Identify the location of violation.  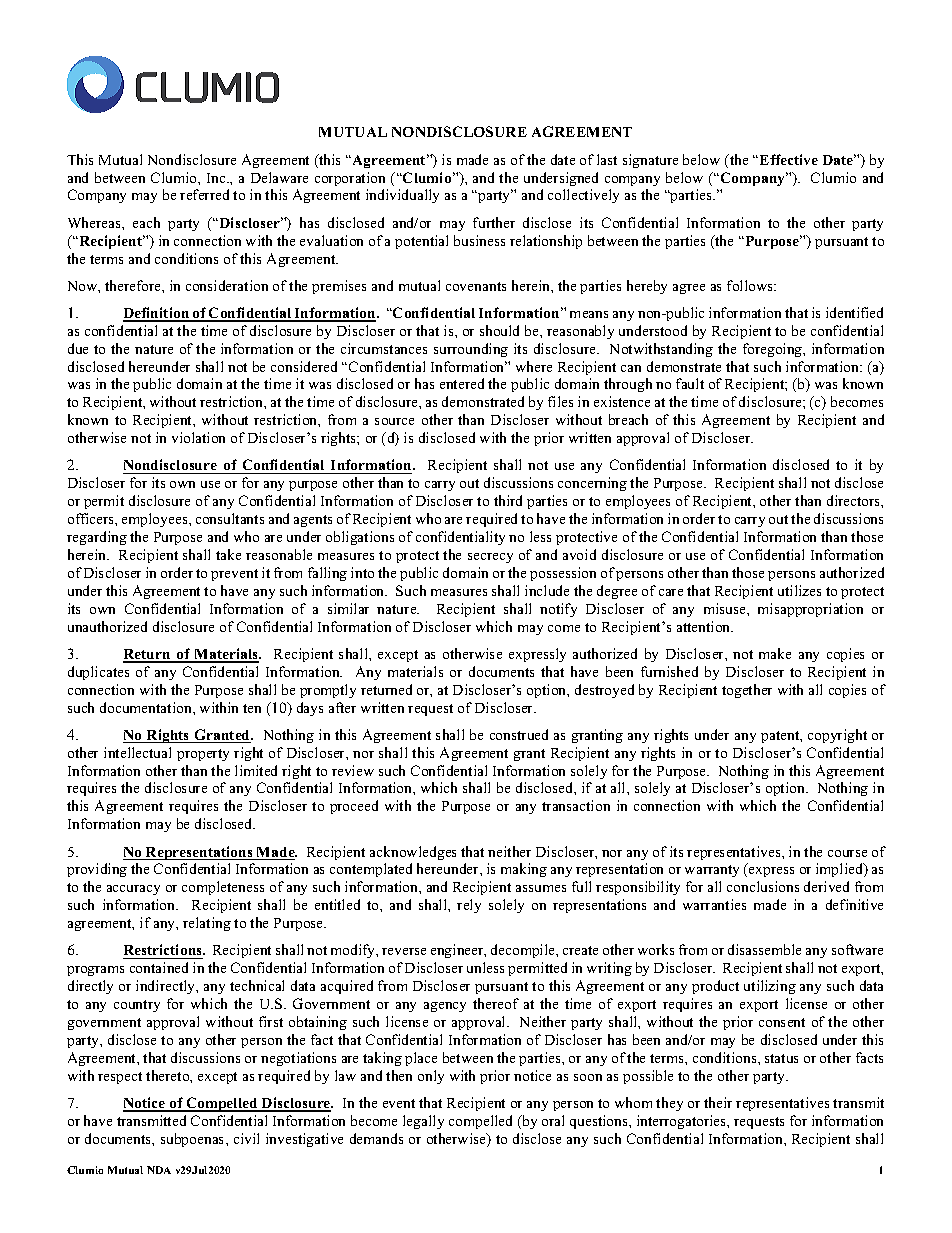
(198, 437).
